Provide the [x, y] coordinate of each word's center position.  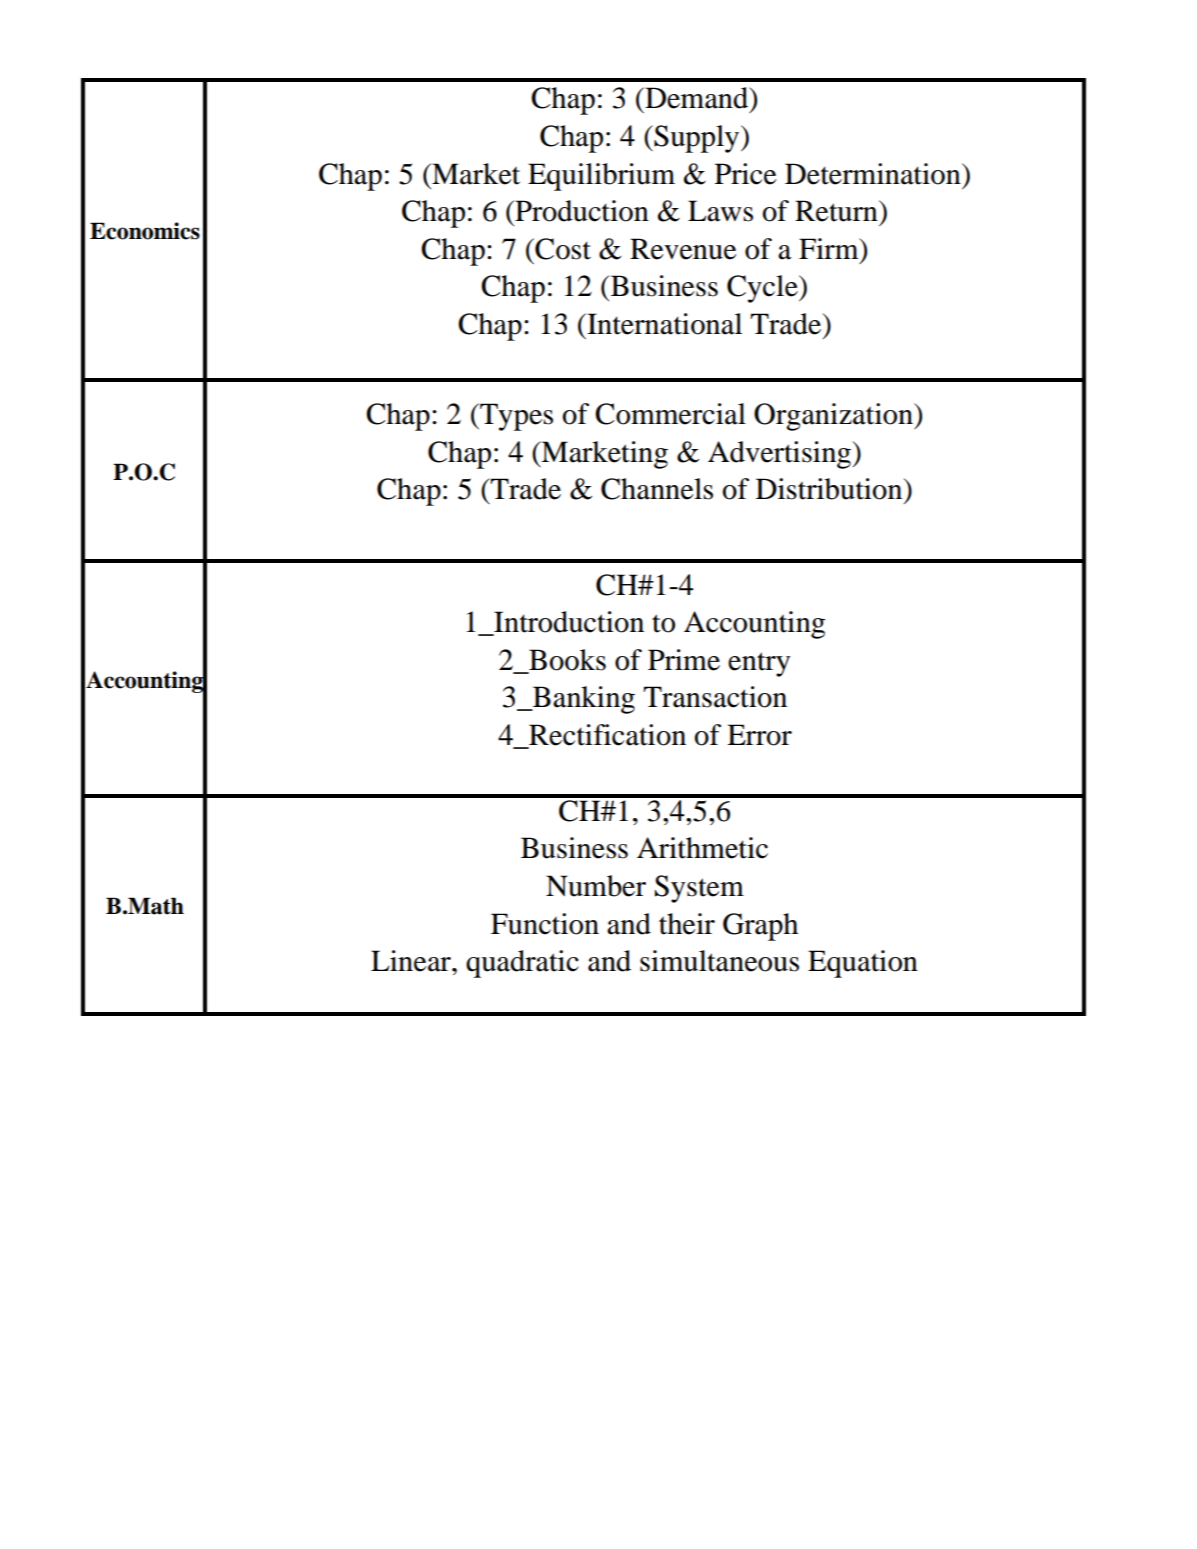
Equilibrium [601, 177]
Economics [145, 231]
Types [515, 417]
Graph [760, 927]
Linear [412, 961]
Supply [697, 139]
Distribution [830, 489]
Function [545, 924]
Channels [657, 489]
